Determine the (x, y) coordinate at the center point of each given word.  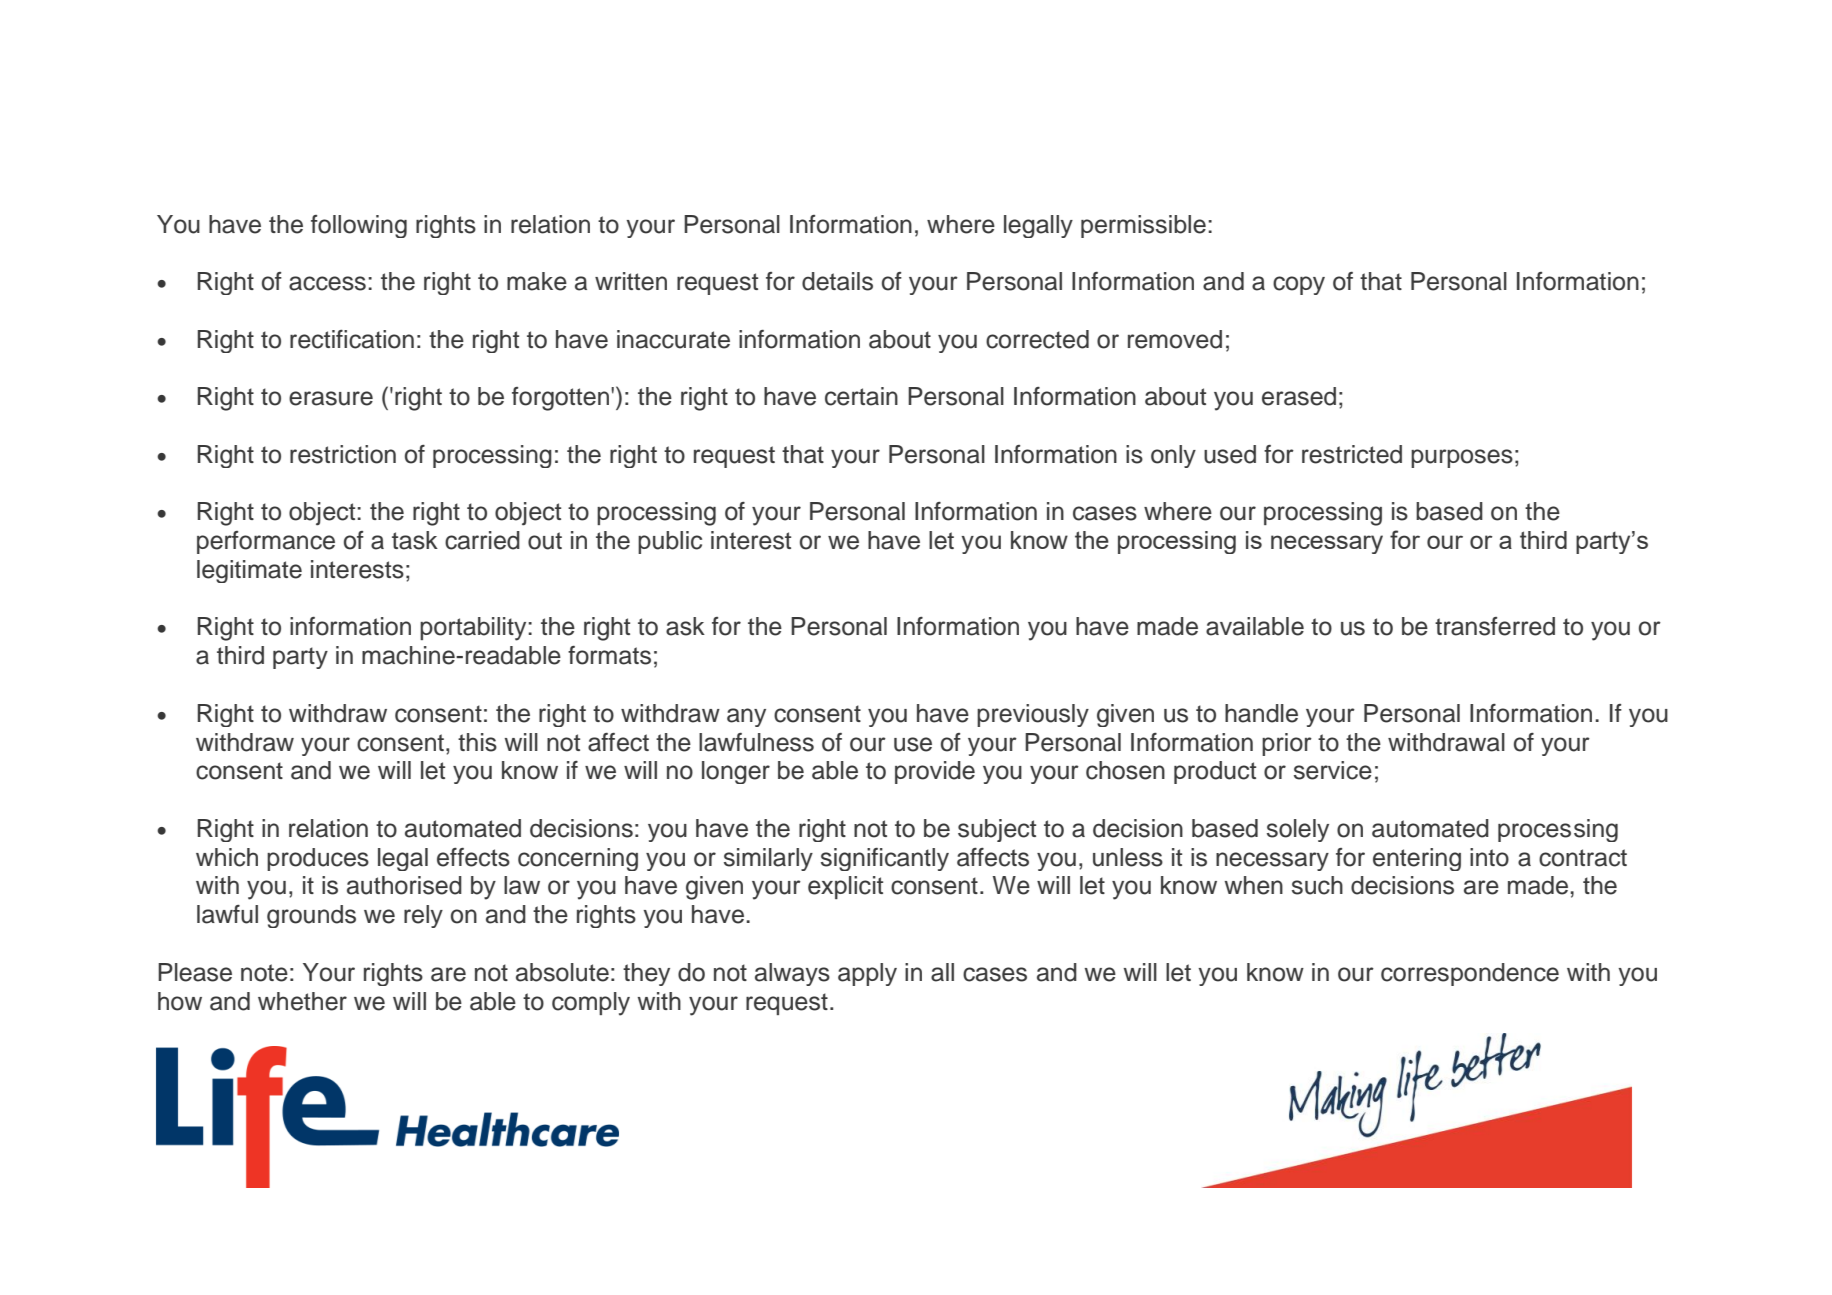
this (477, 742)
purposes (1462, 458)
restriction (343, 454)
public (670, 542)
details (837, 281)
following (359, 226)
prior (1287, 744)
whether (302, 1001)
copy (1299, 285)
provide (935, 772)
